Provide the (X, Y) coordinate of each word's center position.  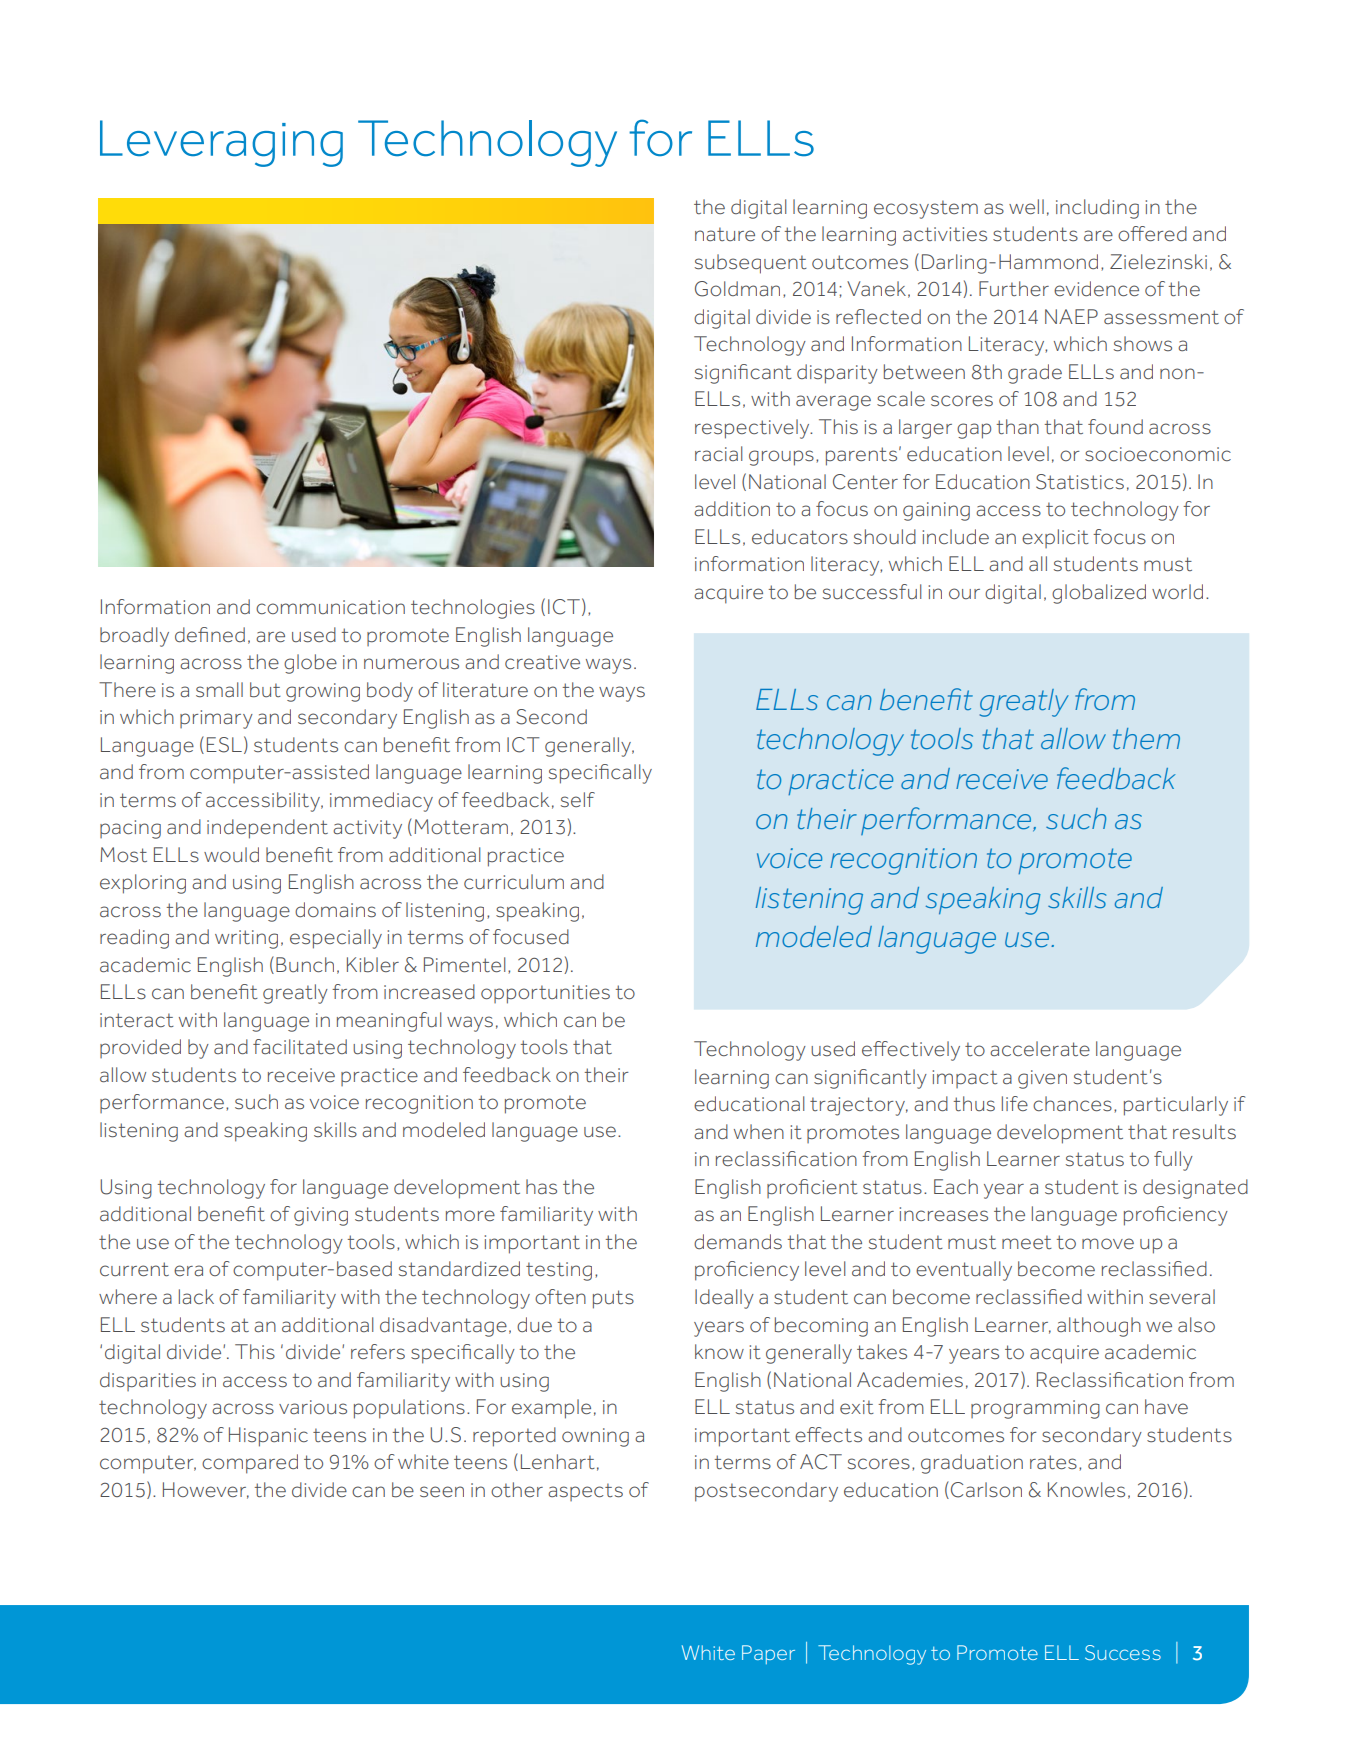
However (206, 1490)
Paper (768, 1654)
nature (725, 234)
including (1097, 209)
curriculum (514, 882)
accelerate (1040, 1048)
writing (246, 939)
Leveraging (221, 143)
